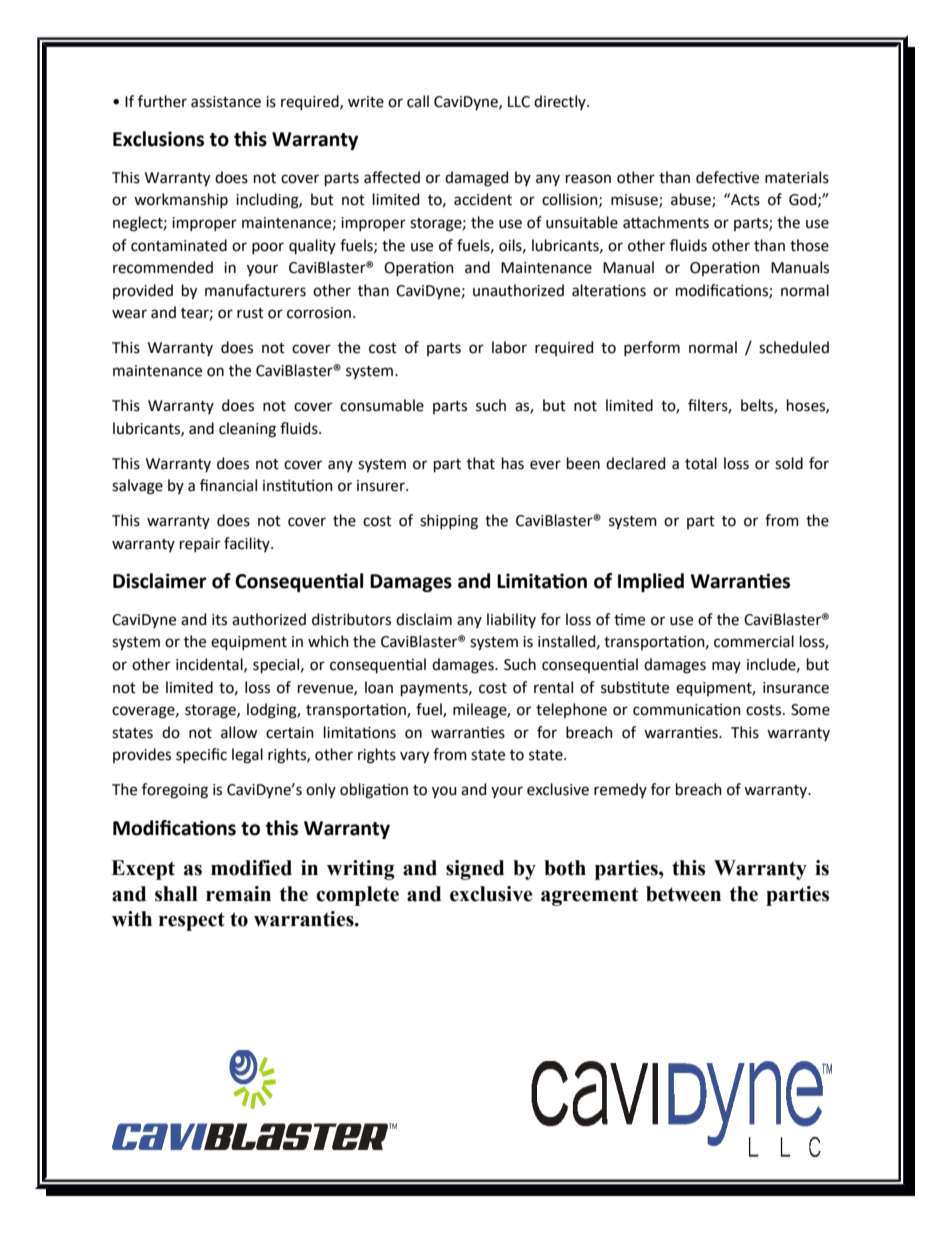 This document has height=1233, width=952. What do you see at coordinates (519, 102) in the document?
I see `LLC` at bounding box center [519, 102].
